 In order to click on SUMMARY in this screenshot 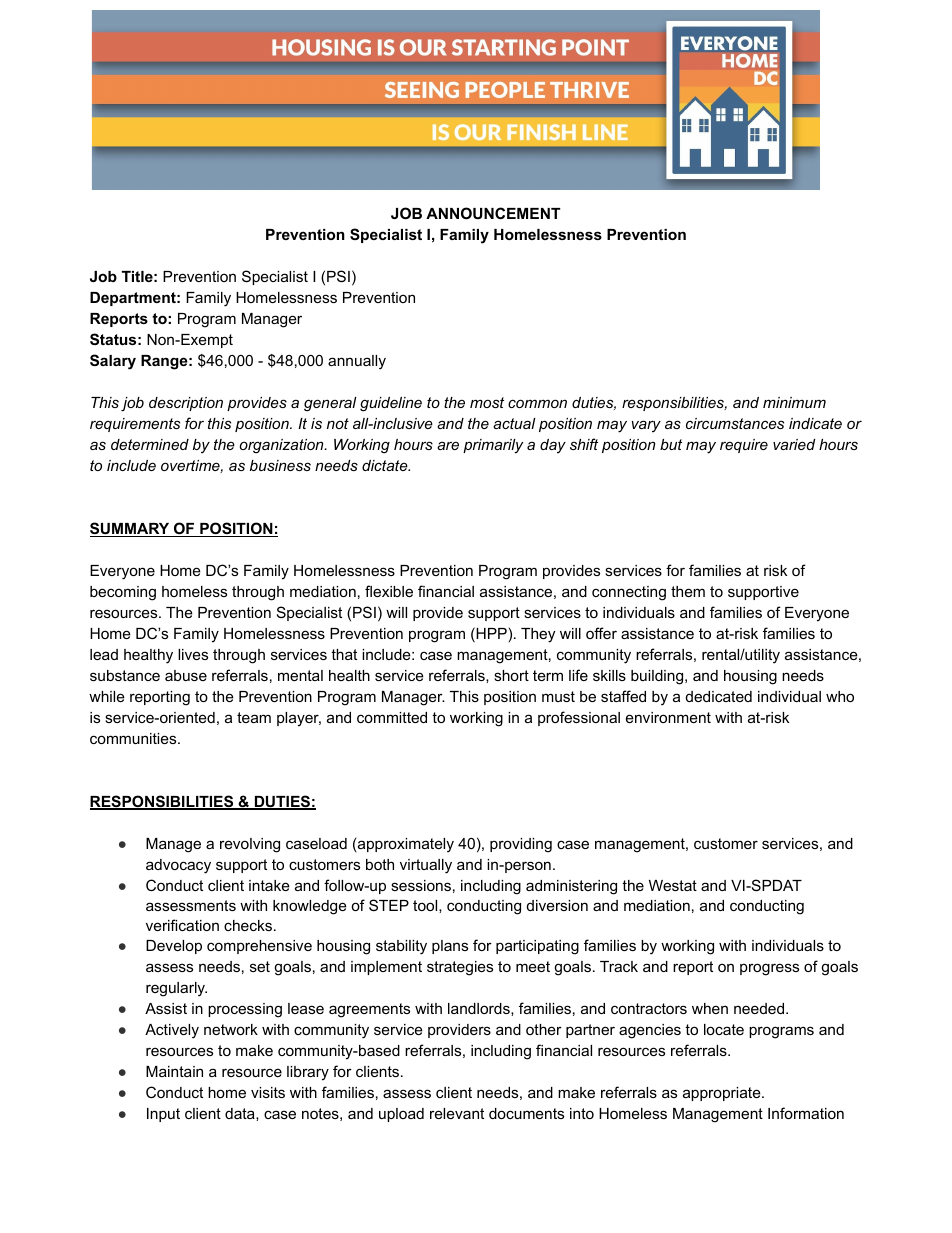, I will do `click(131, 529)`.
